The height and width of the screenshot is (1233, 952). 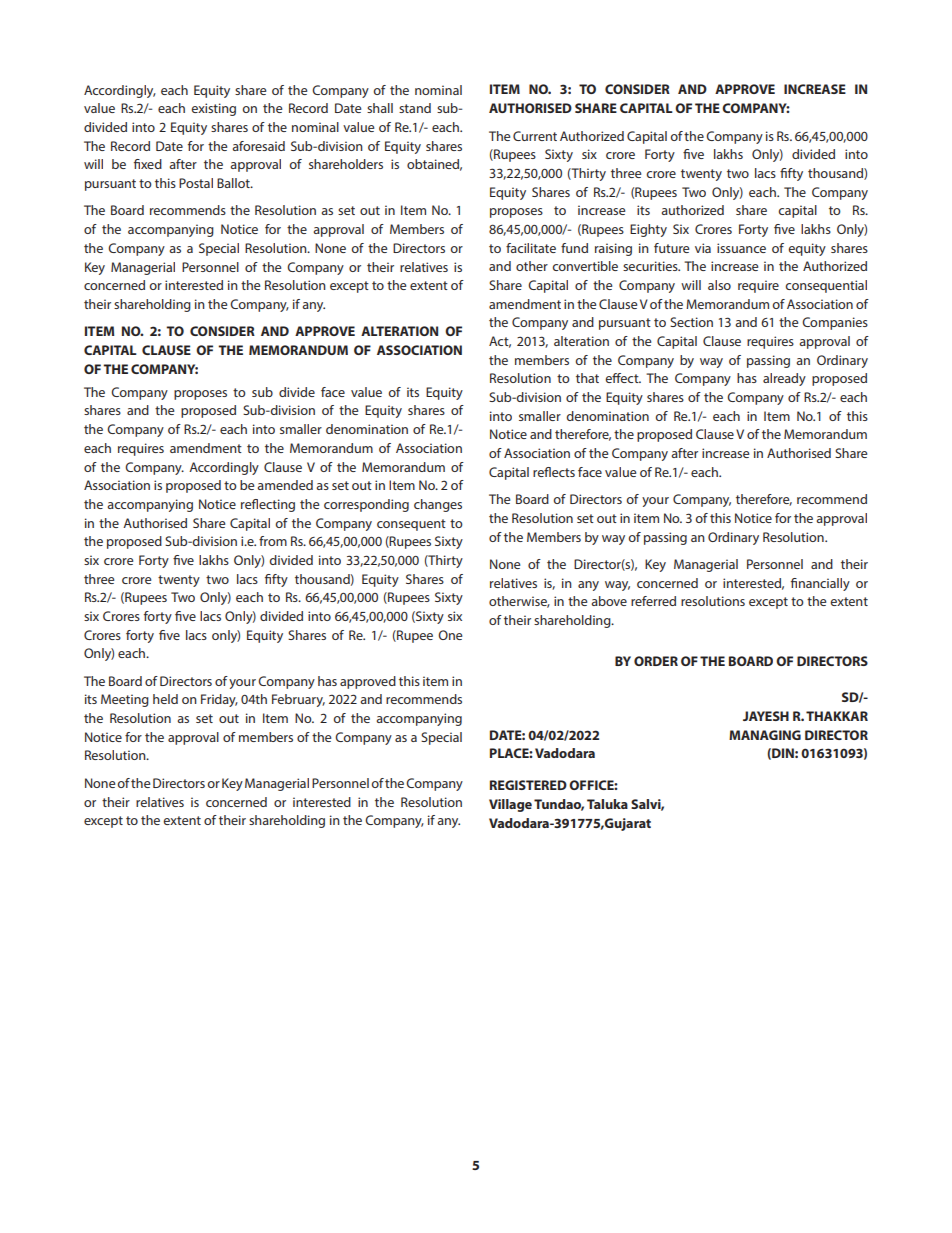 What do you see at coordinates (820, 584) in the screenshot?
I see `financially` at bounding box center [820, 584].
